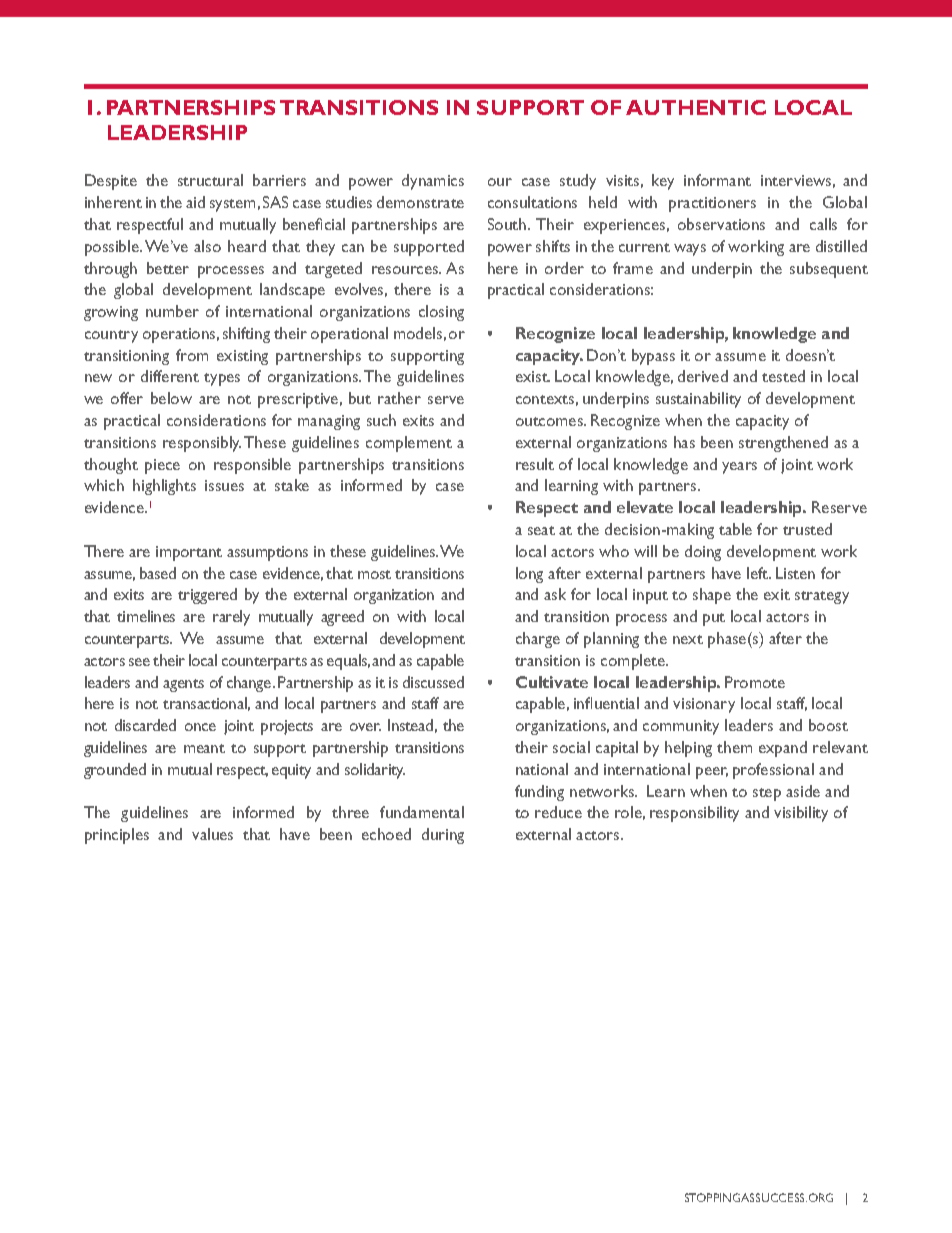 This image has width=952, height=1233. What do you see at coordinates (212, 834) in the image?
I see `values` at bounding box center [212, 834].
